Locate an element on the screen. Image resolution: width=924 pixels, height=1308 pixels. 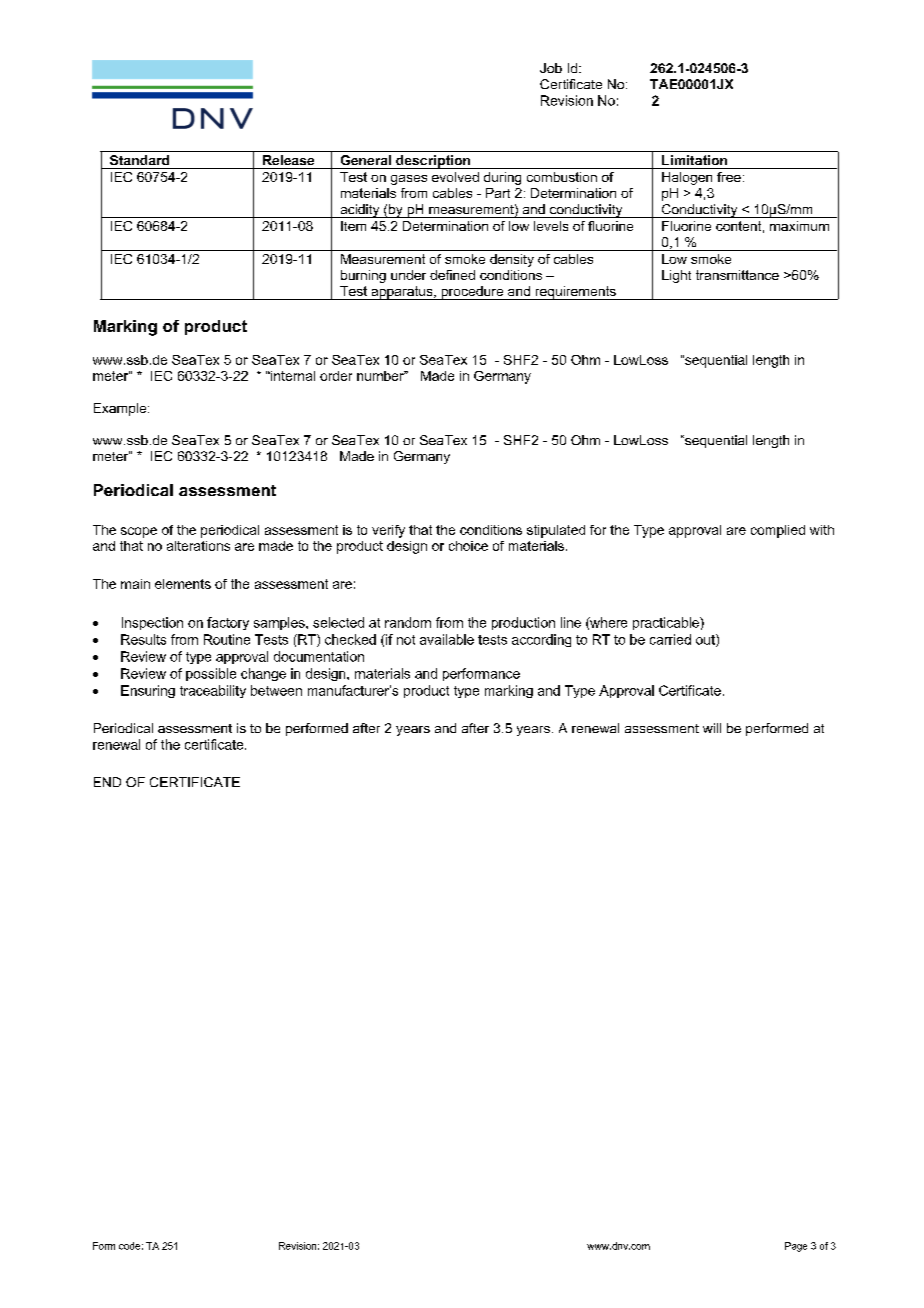
possible is located at coordinates (211, 674).
